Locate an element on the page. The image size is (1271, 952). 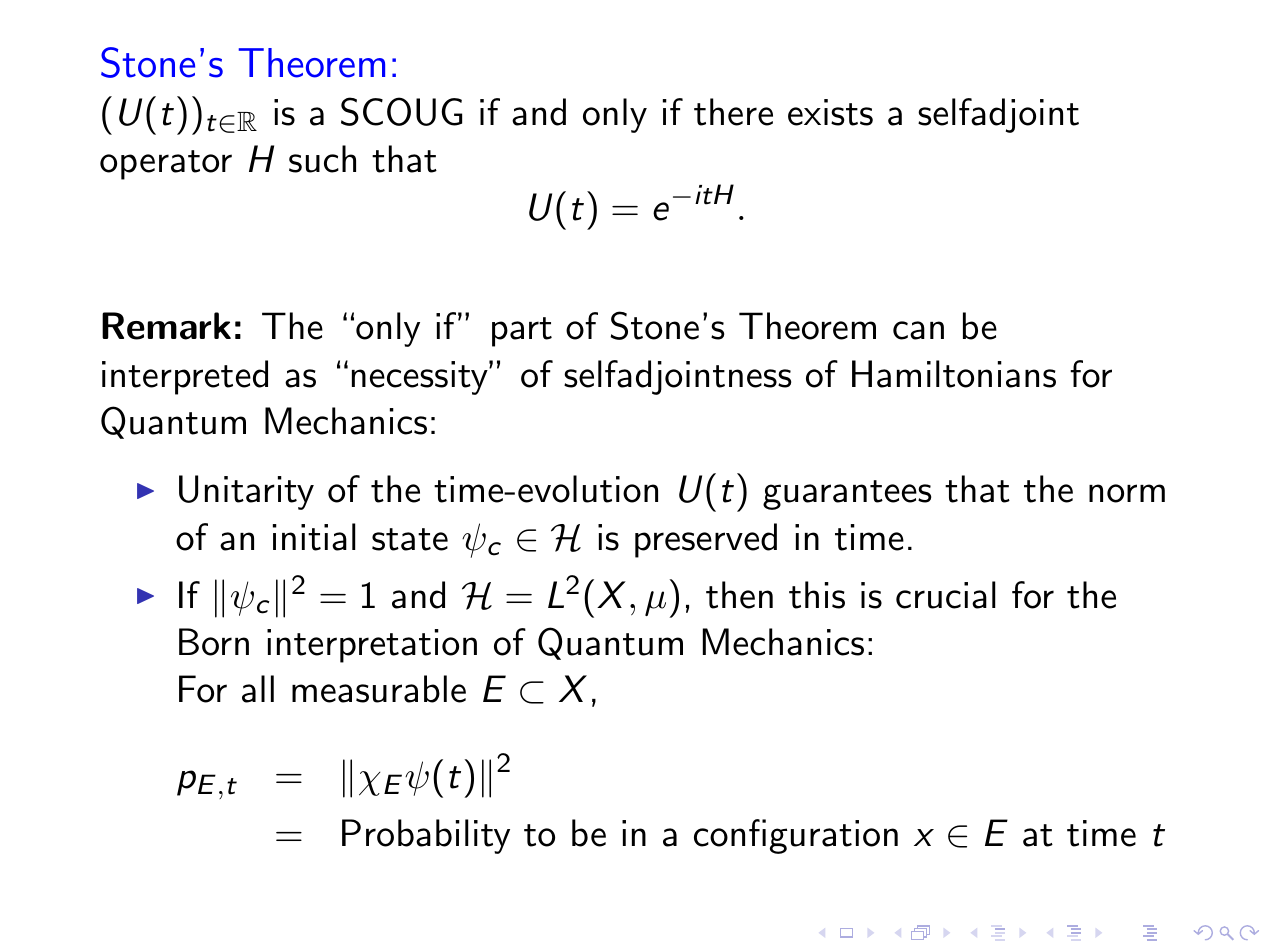
interpreted is located at coordinates (185, 377).
